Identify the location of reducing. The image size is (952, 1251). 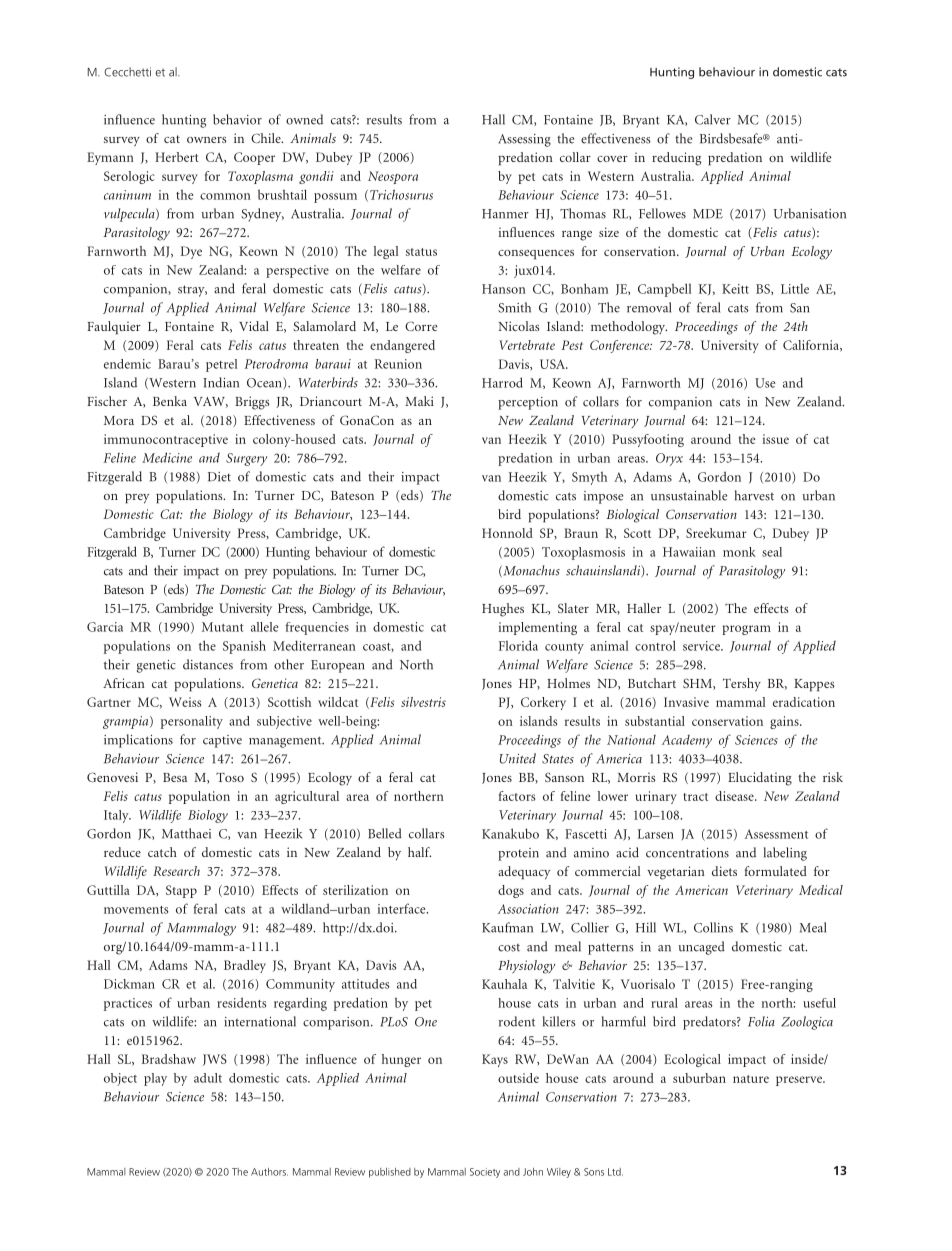
(676, 159).
